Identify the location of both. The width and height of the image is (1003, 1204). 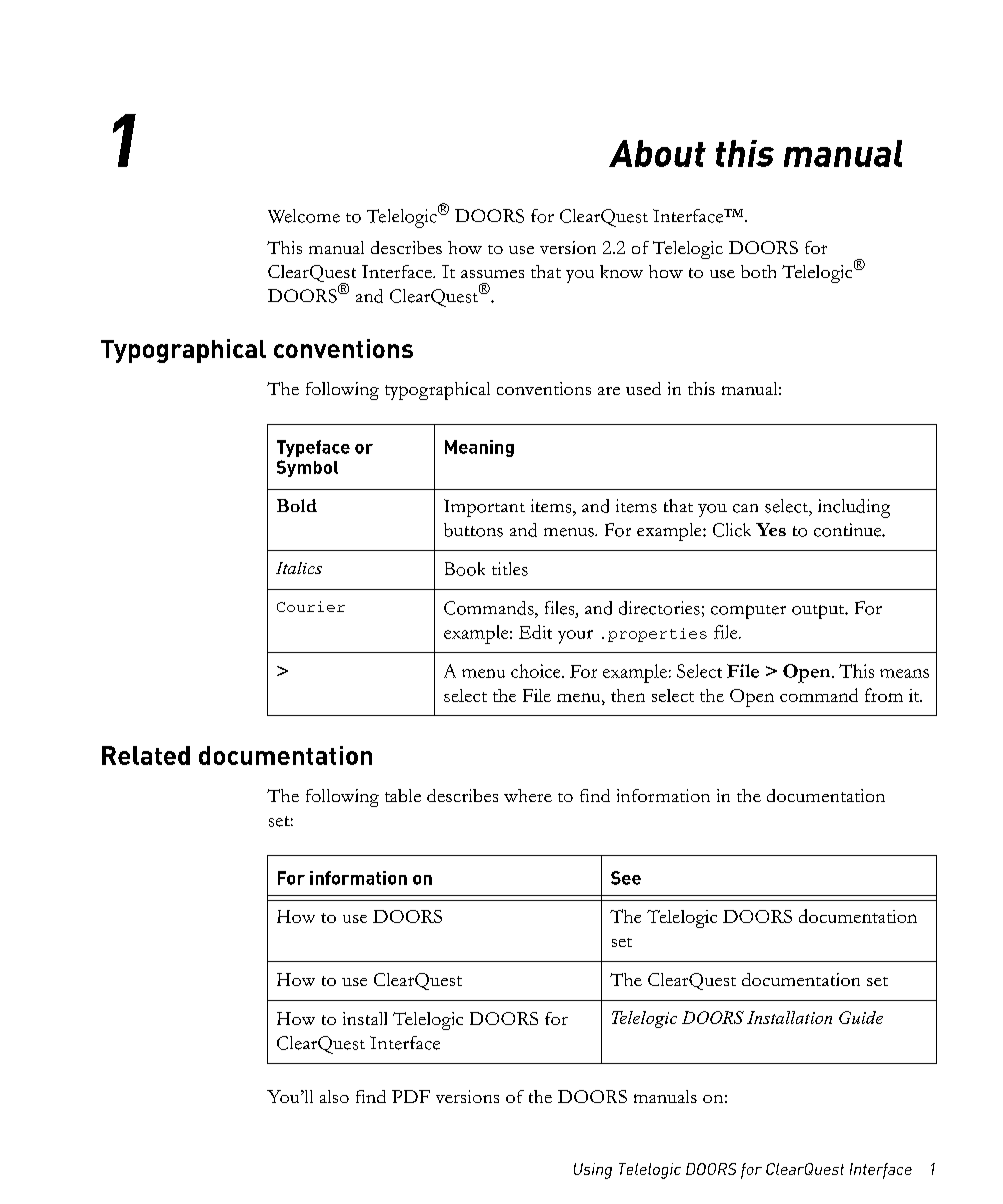
(758, 271).
